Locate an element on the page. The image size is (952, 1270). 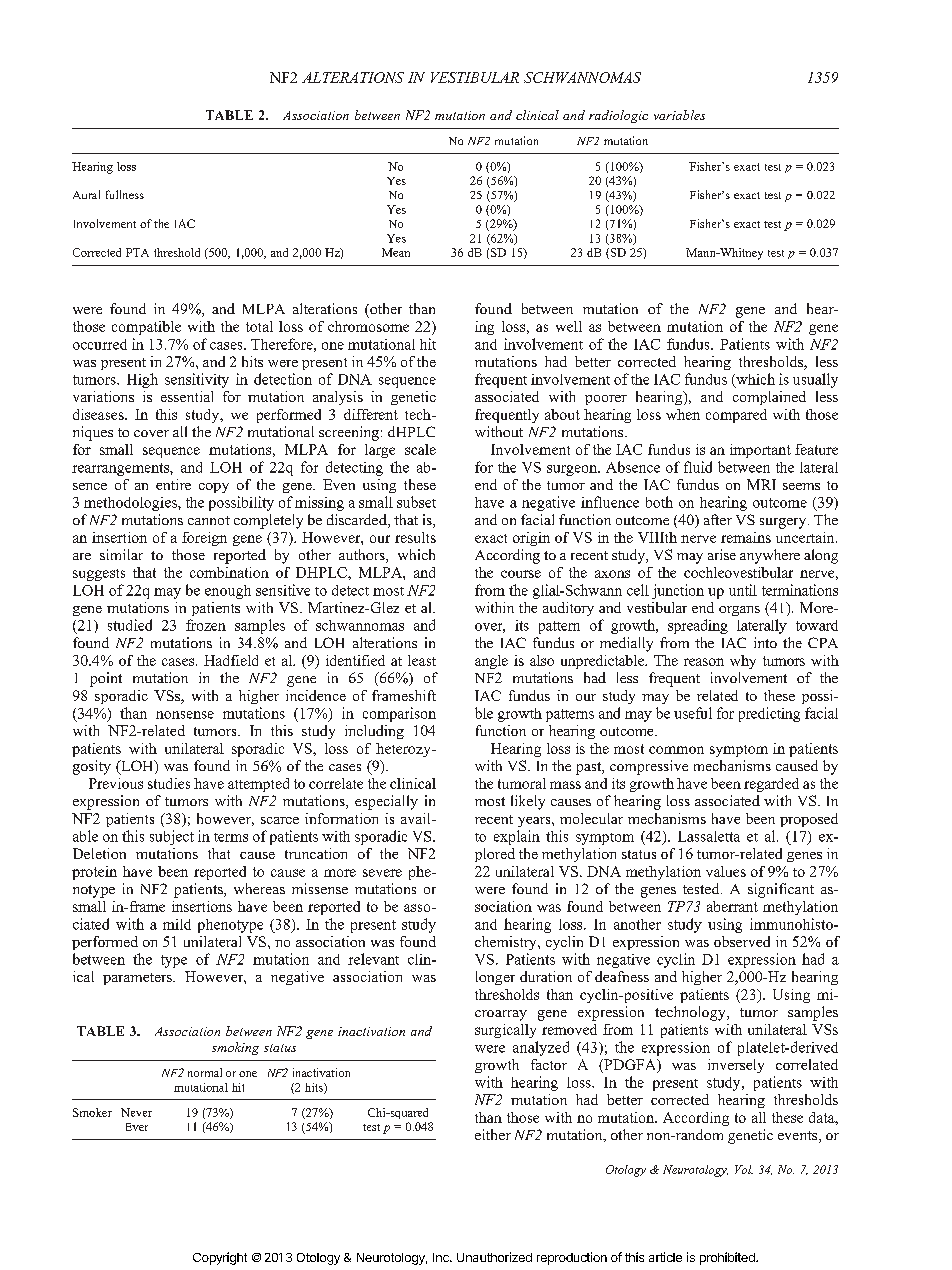
well is located at coordinates (569, 326).
